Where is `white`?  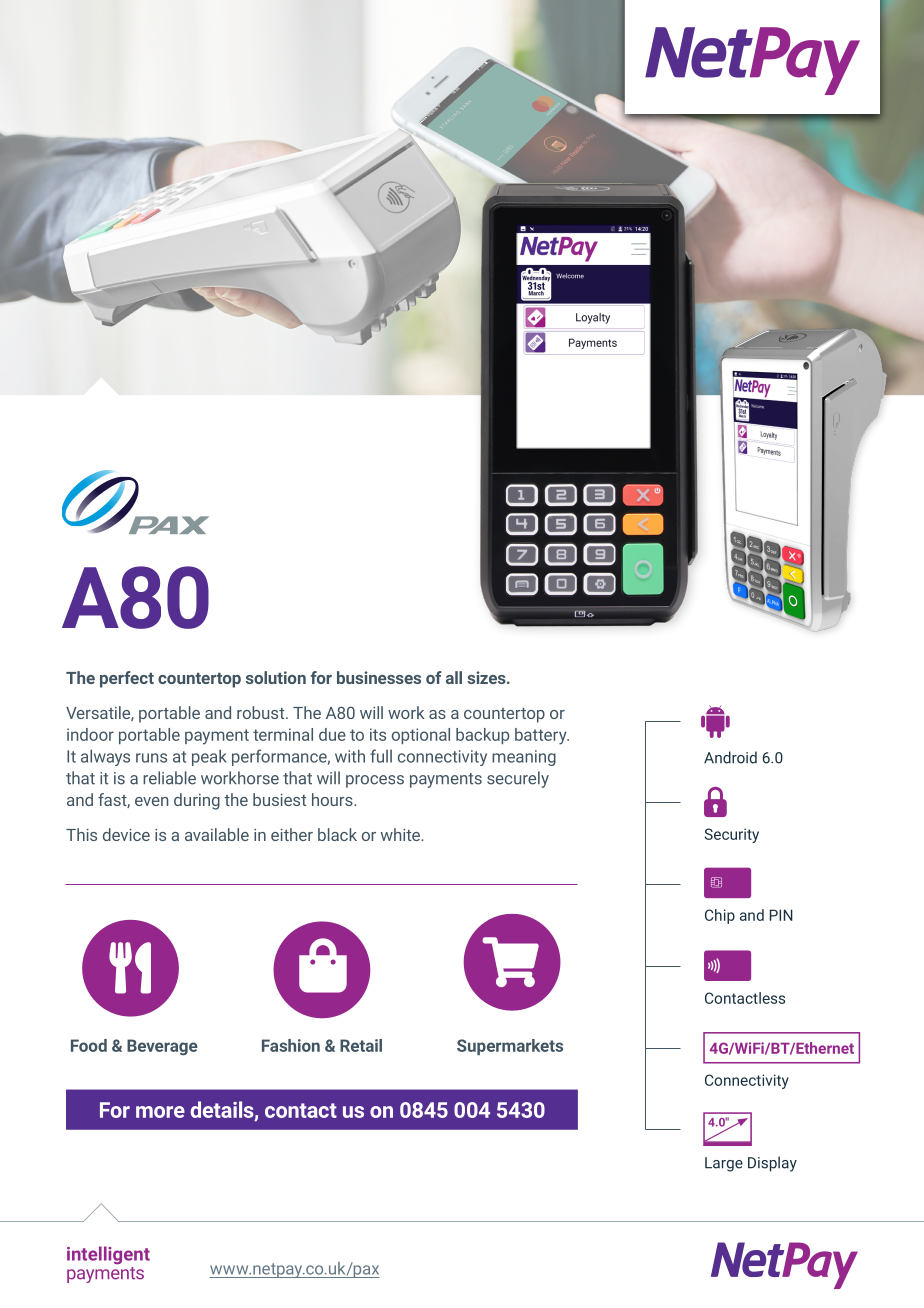
white is located at coordinates (401, 834).
